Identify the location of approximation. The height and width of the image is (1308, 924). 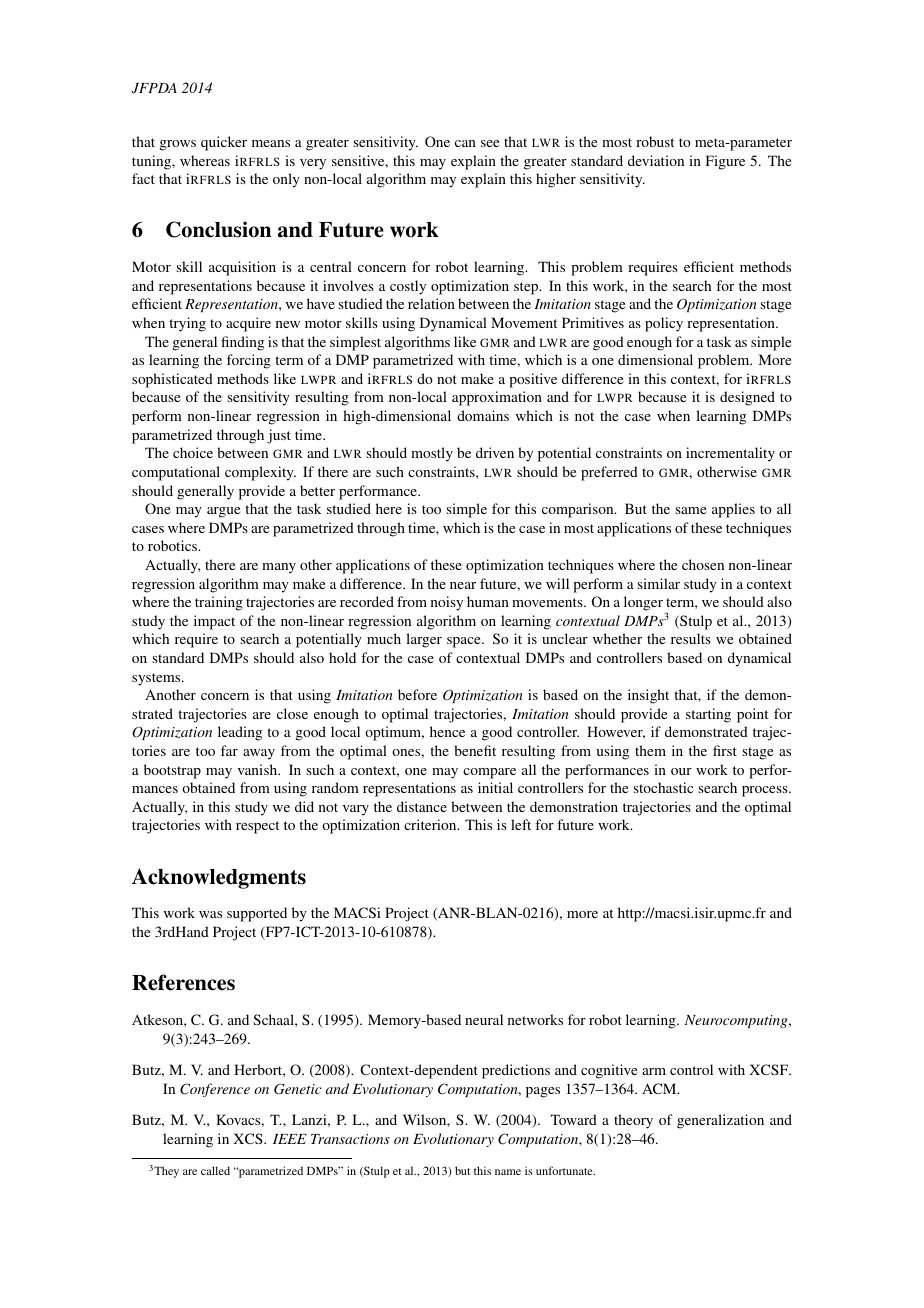
(497, 398).
